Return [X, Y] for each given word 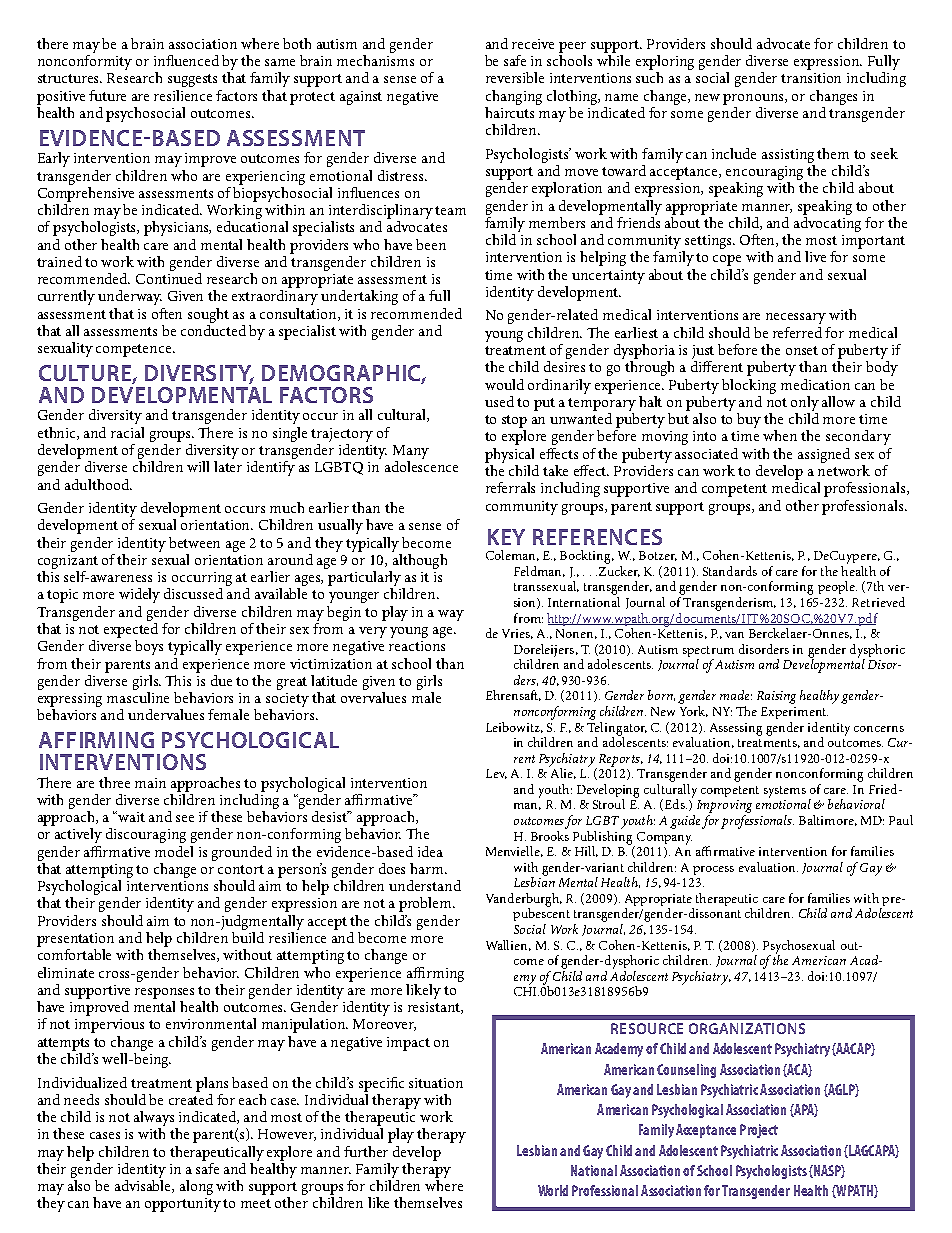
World [553, 1190]
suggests [192, 80]
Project [759, 1131]
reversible [515, 77]
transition [811, 78]
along [196, 1187]
